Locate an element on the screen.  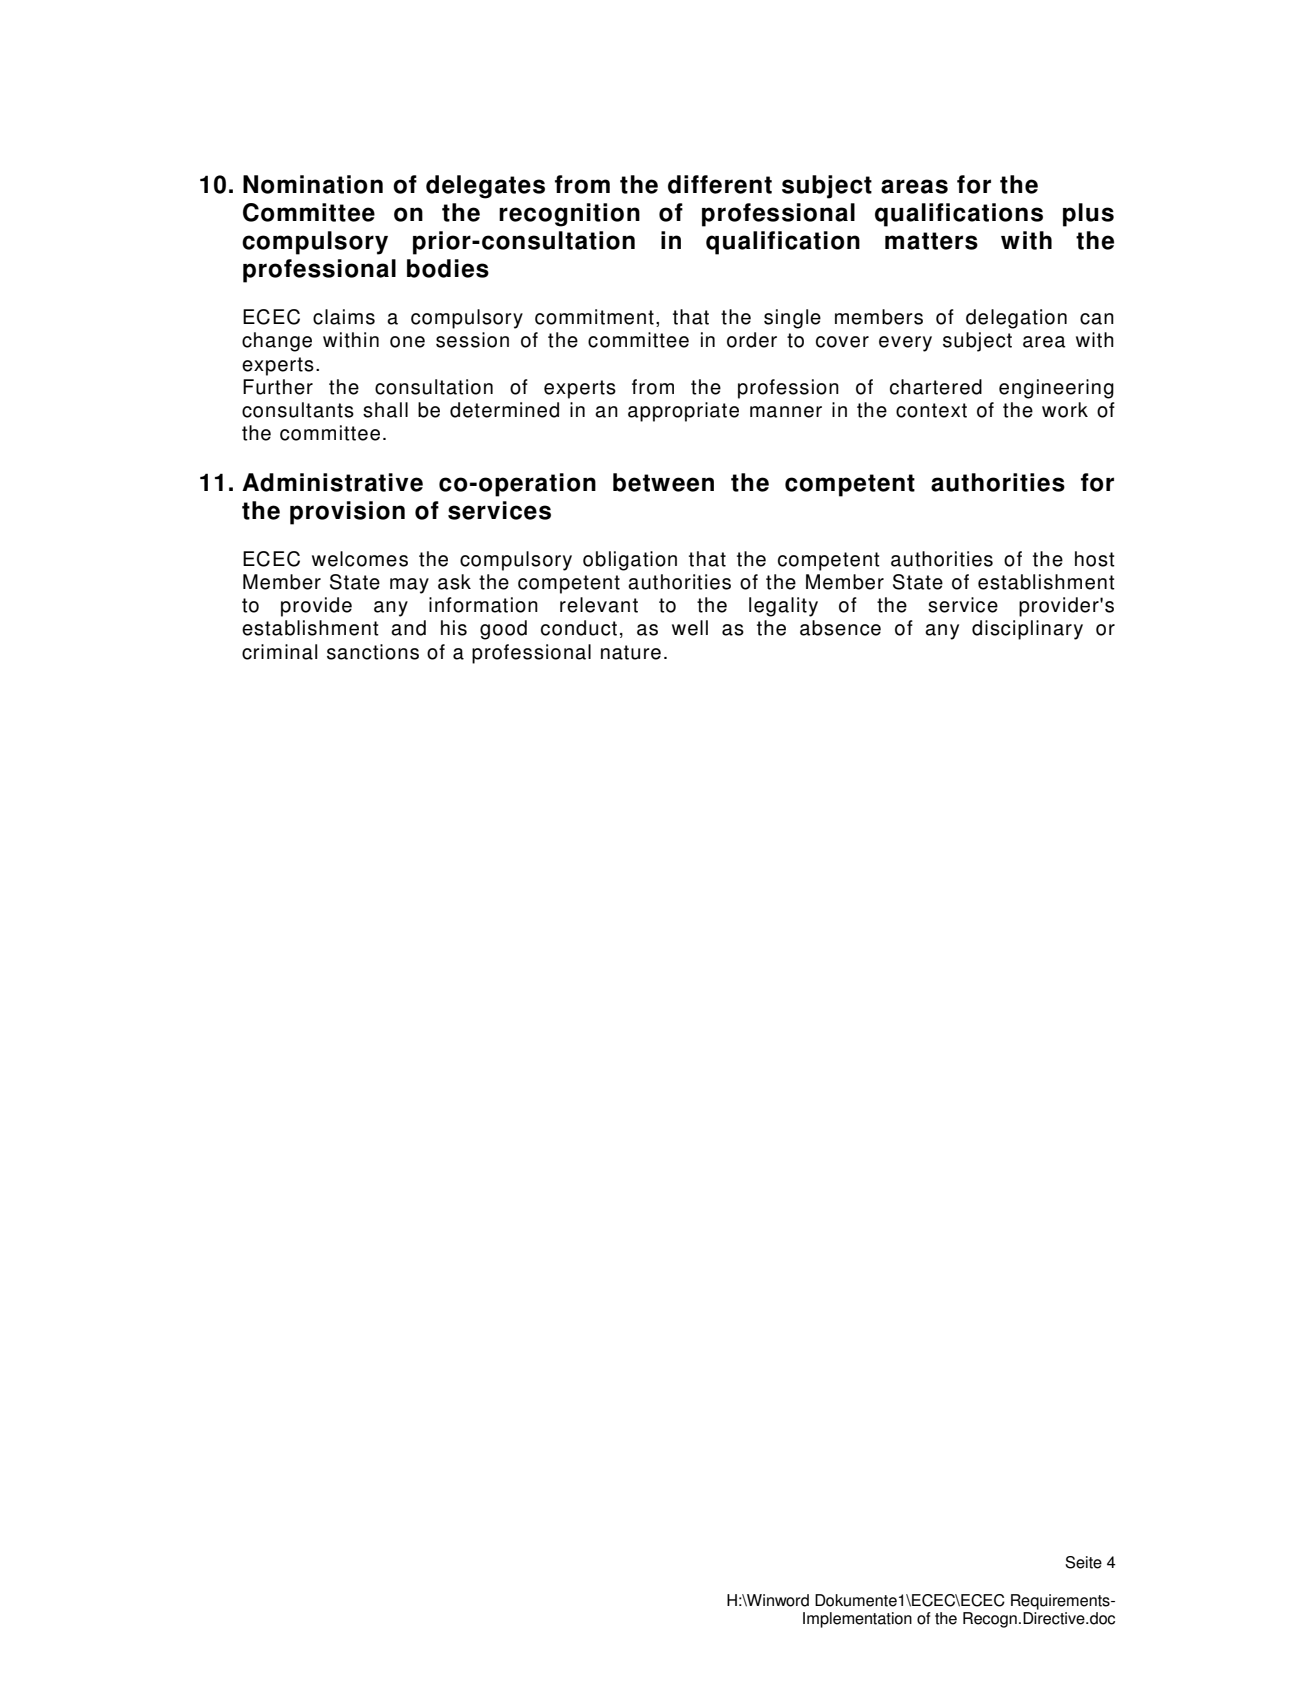
Nomination is located at coordinates (313, 184).
